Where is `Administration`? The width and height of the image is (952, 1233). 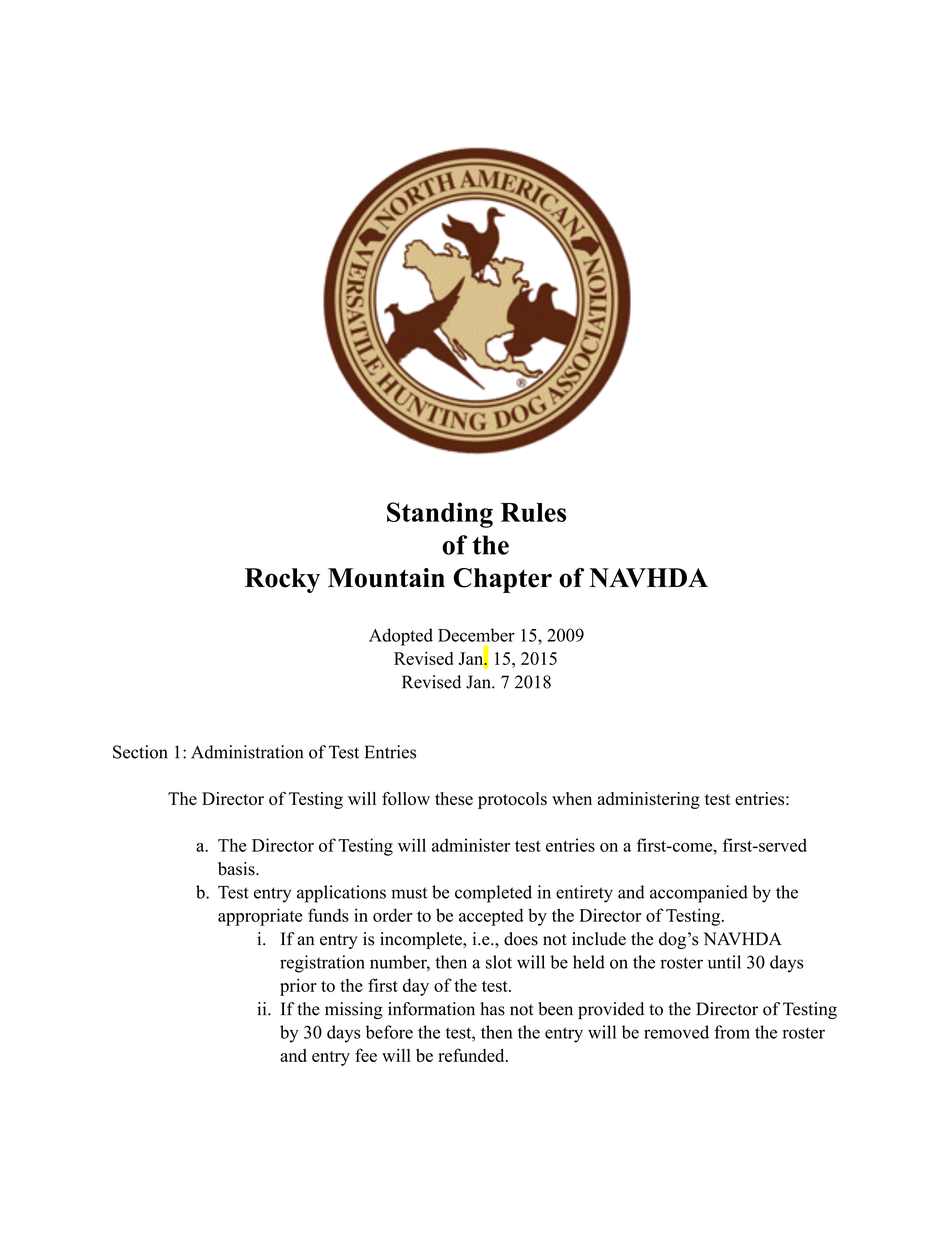 Administration is located at coordinates (247, 752).
